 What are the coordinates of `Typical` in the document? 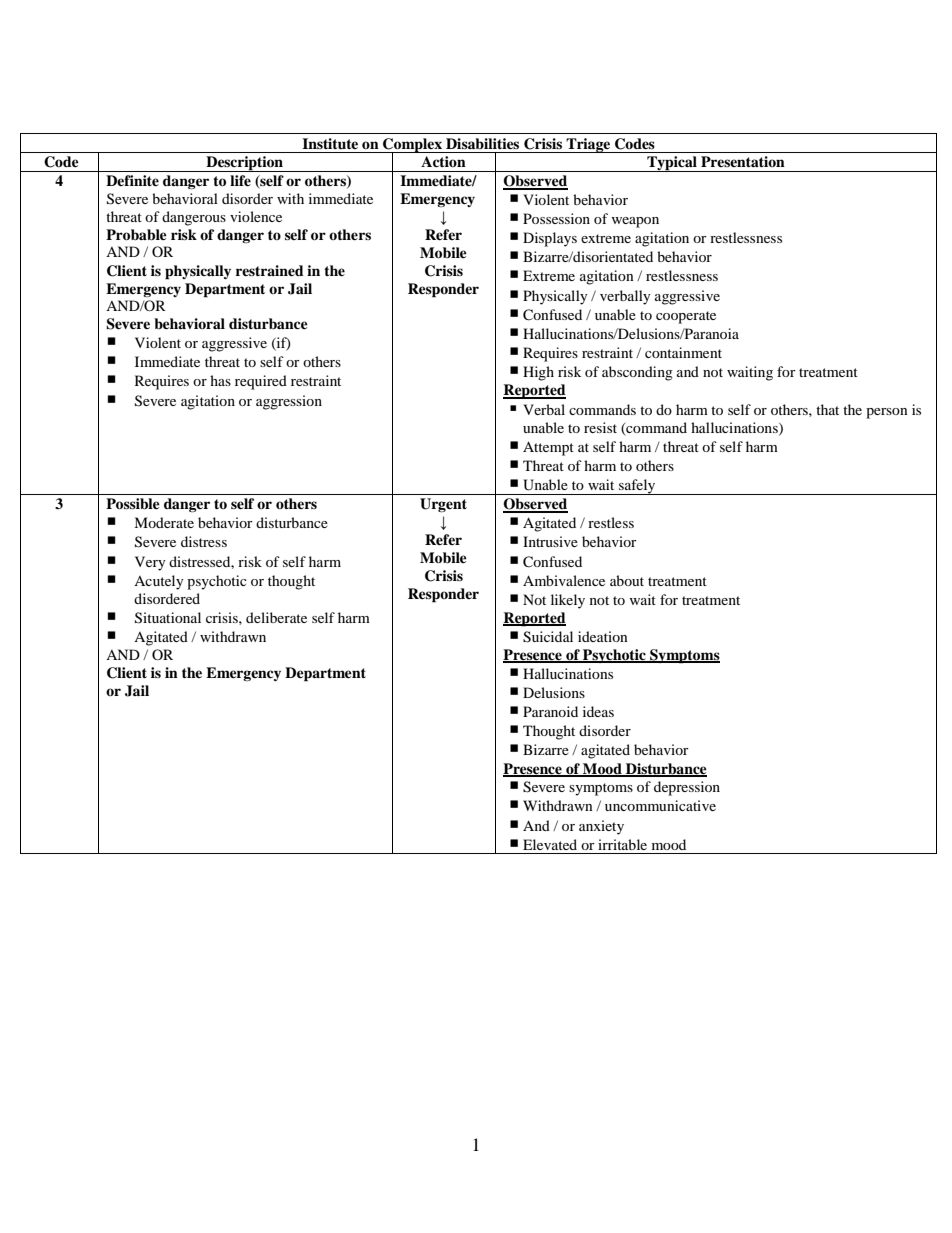 It's located at (672, 164).
